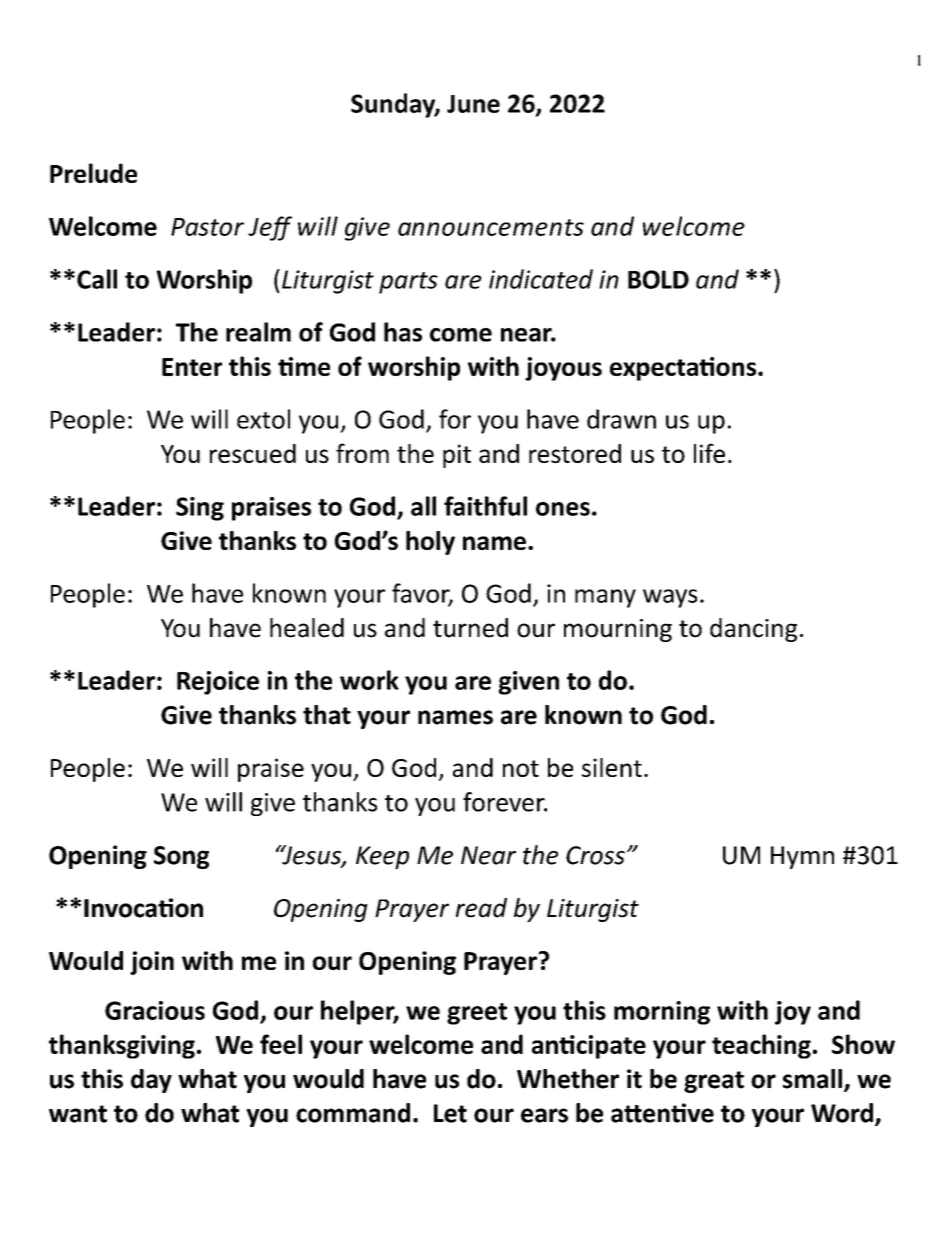  Describe the element at coordinates (812, 1079) in the image. I see `small` at that location.
